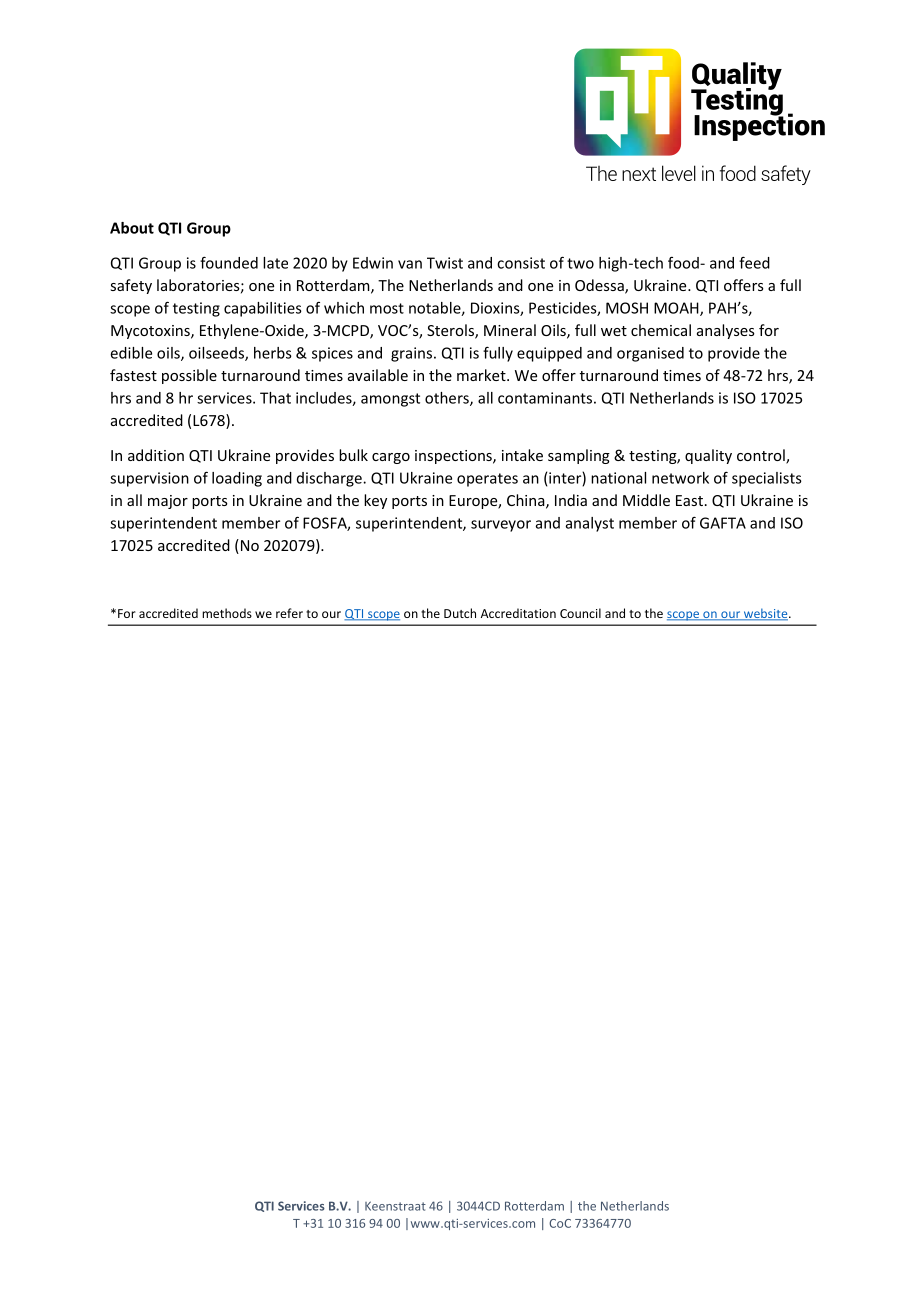 Image resolution: width=924 pixels, height=1308 pixels. I want to click on operates, so click(487, 480).
